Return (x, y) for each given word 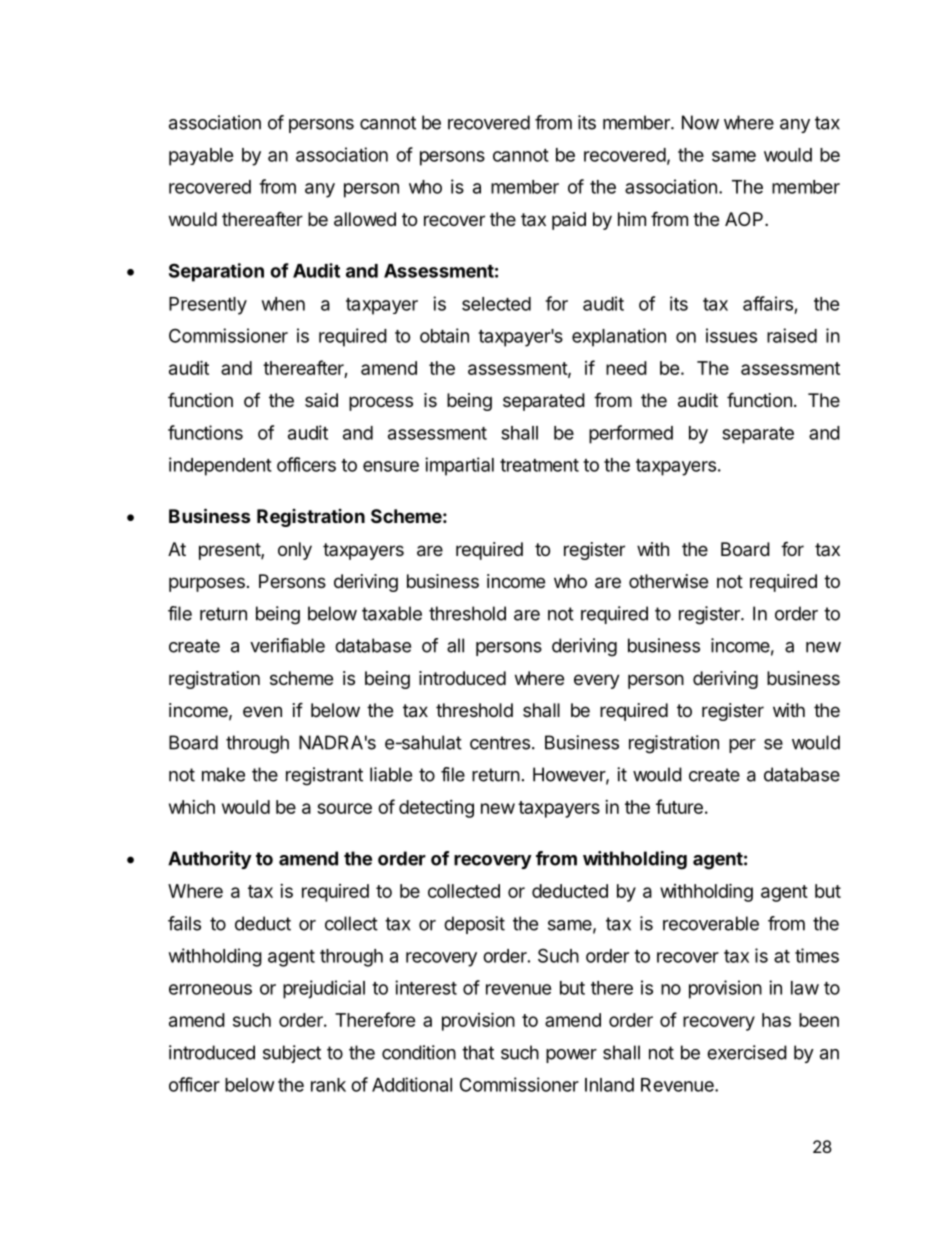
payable (201, 157)
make (223, 774)
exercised (747, 1052)
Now (700, 122)
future (679, 806)
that (478, 1052)
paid (569, 221)
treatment (539, 465)
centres (500, 743)
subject (292, 1054)
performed (631, 434)
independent (220, 466)
